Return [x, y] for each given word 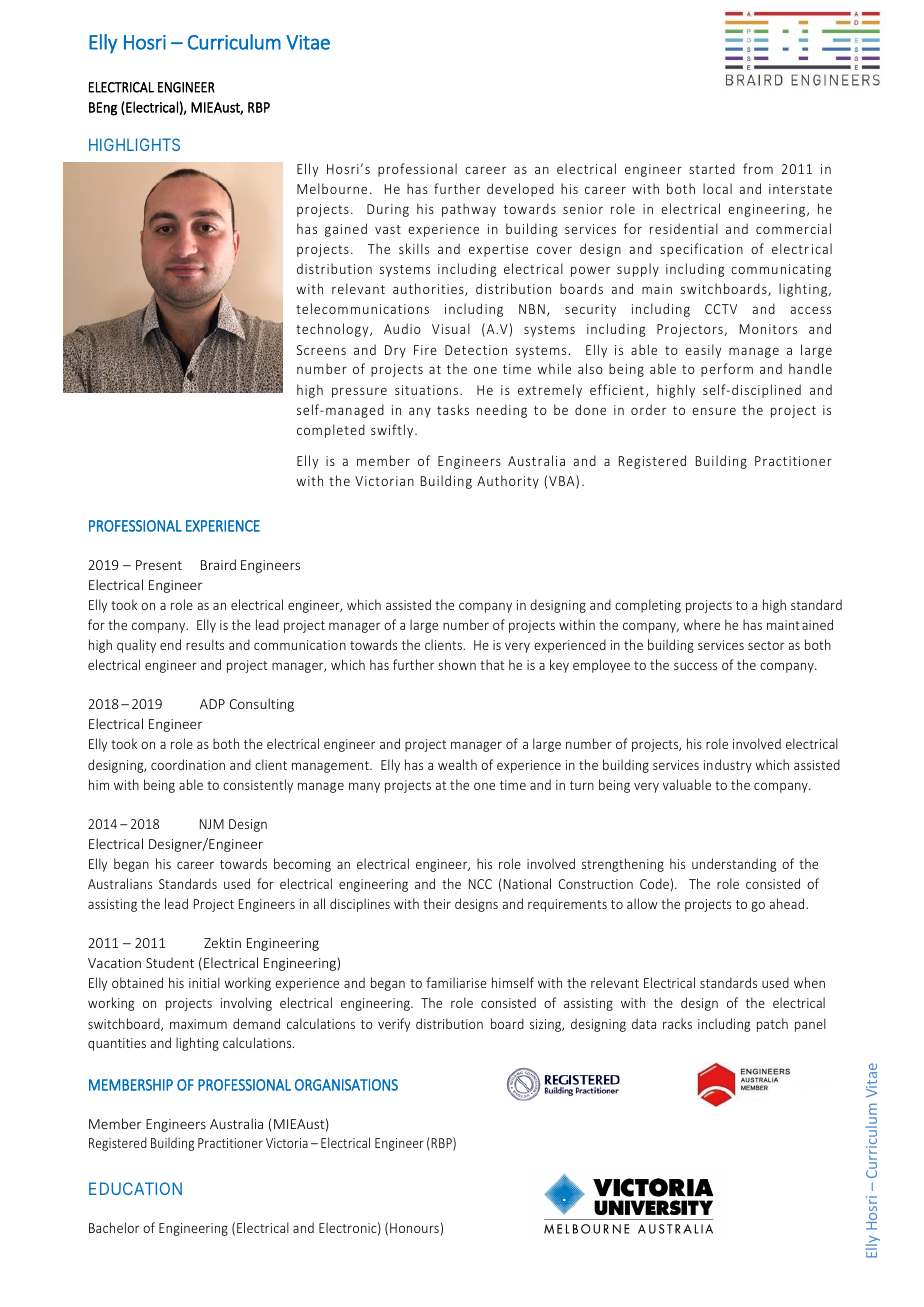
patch [772, 1025]
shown [457, 664]
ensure [714, 411]
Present [159, 565]
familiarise [456, 982]
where [702, 624]
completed [331, 431]
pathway [469, 210]
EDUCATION [135, 1188]
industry [728, 766]
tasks [453, 409]
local [717, 188]
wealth [457, 764]
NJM [212, 824]
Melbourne [332, 188]
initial [204, 982]
